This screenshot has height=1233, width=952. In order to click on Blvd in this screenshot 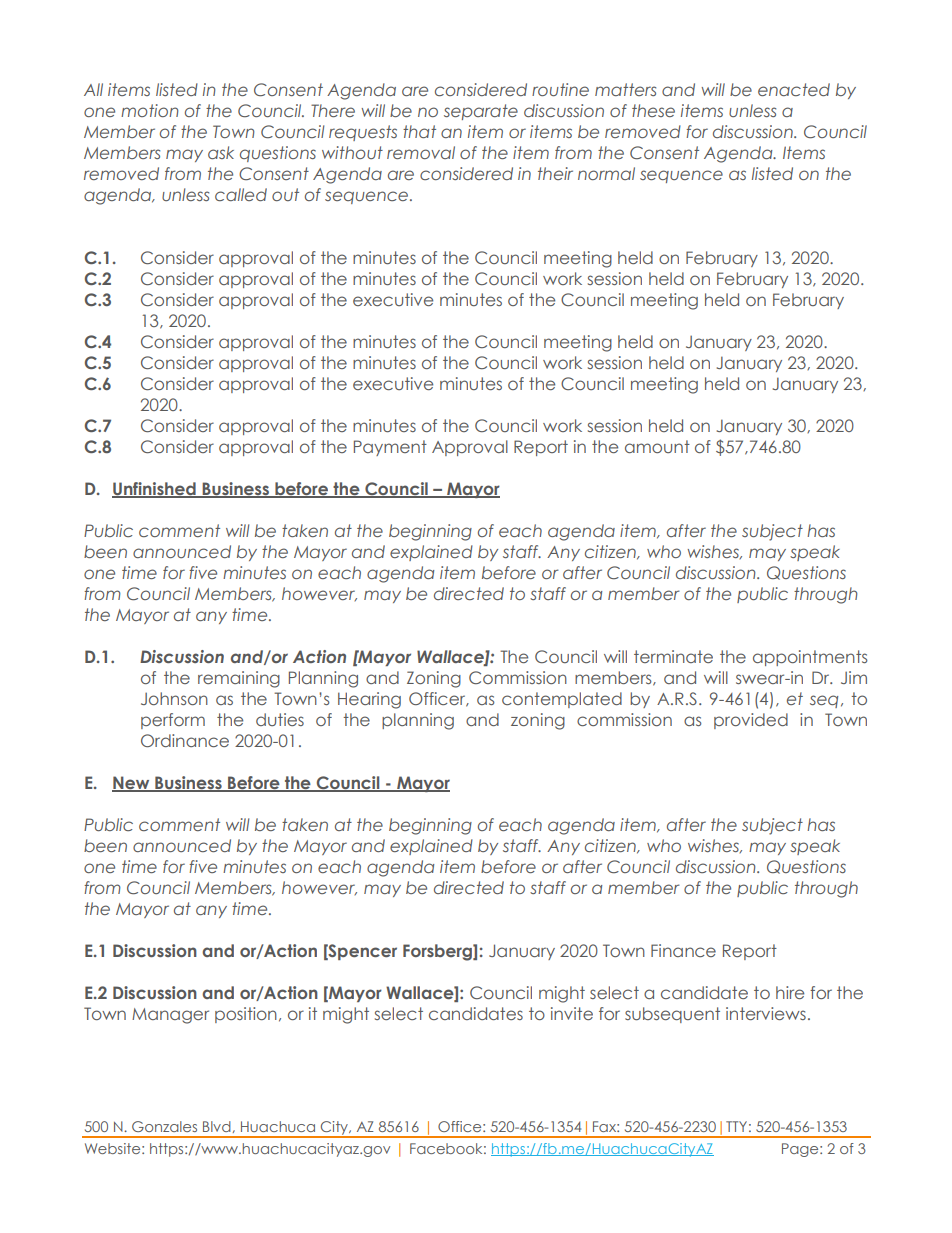, I will do `click(217, 1126)`.
